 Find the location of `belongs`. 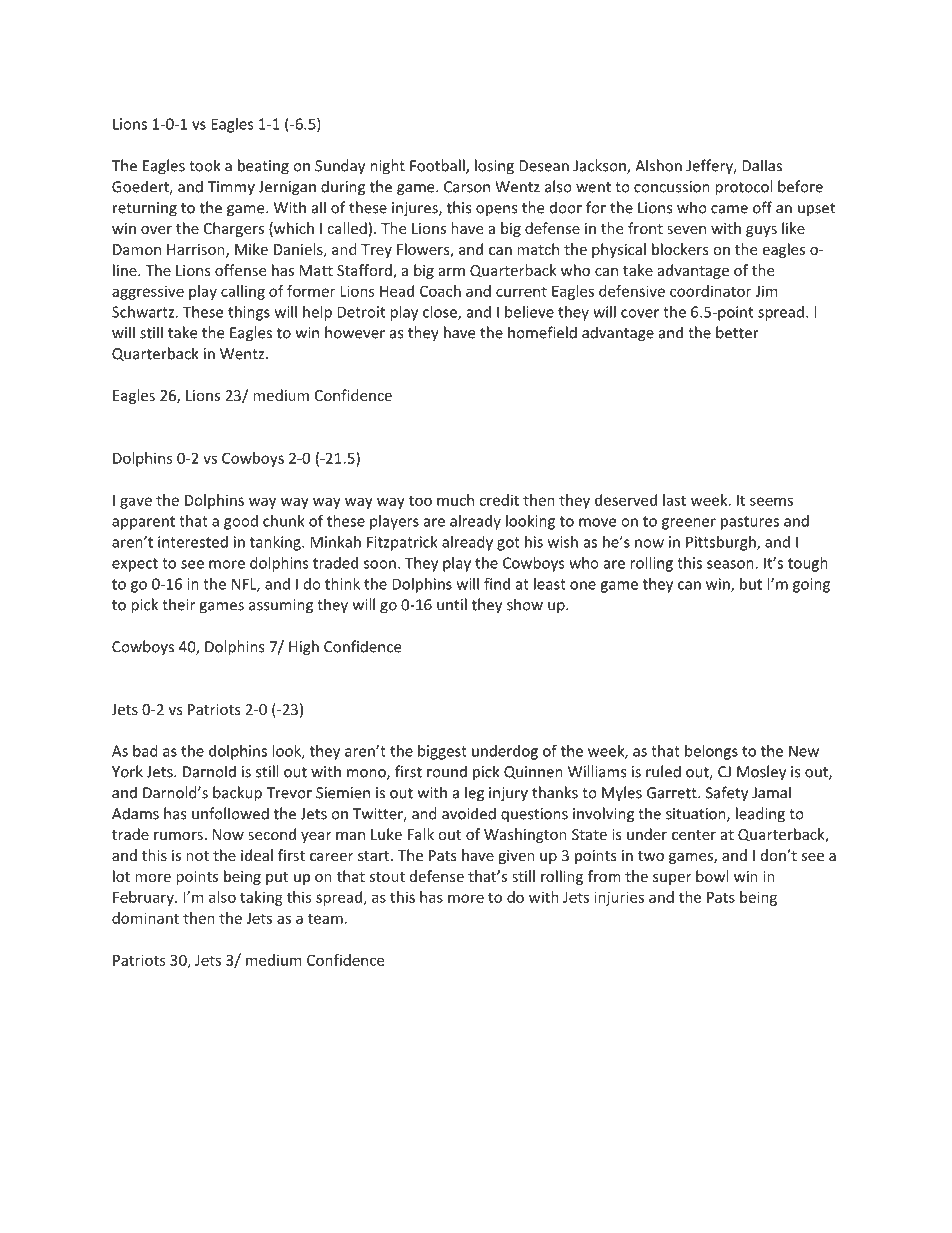

belongs is located at coordinates (711, 752).
